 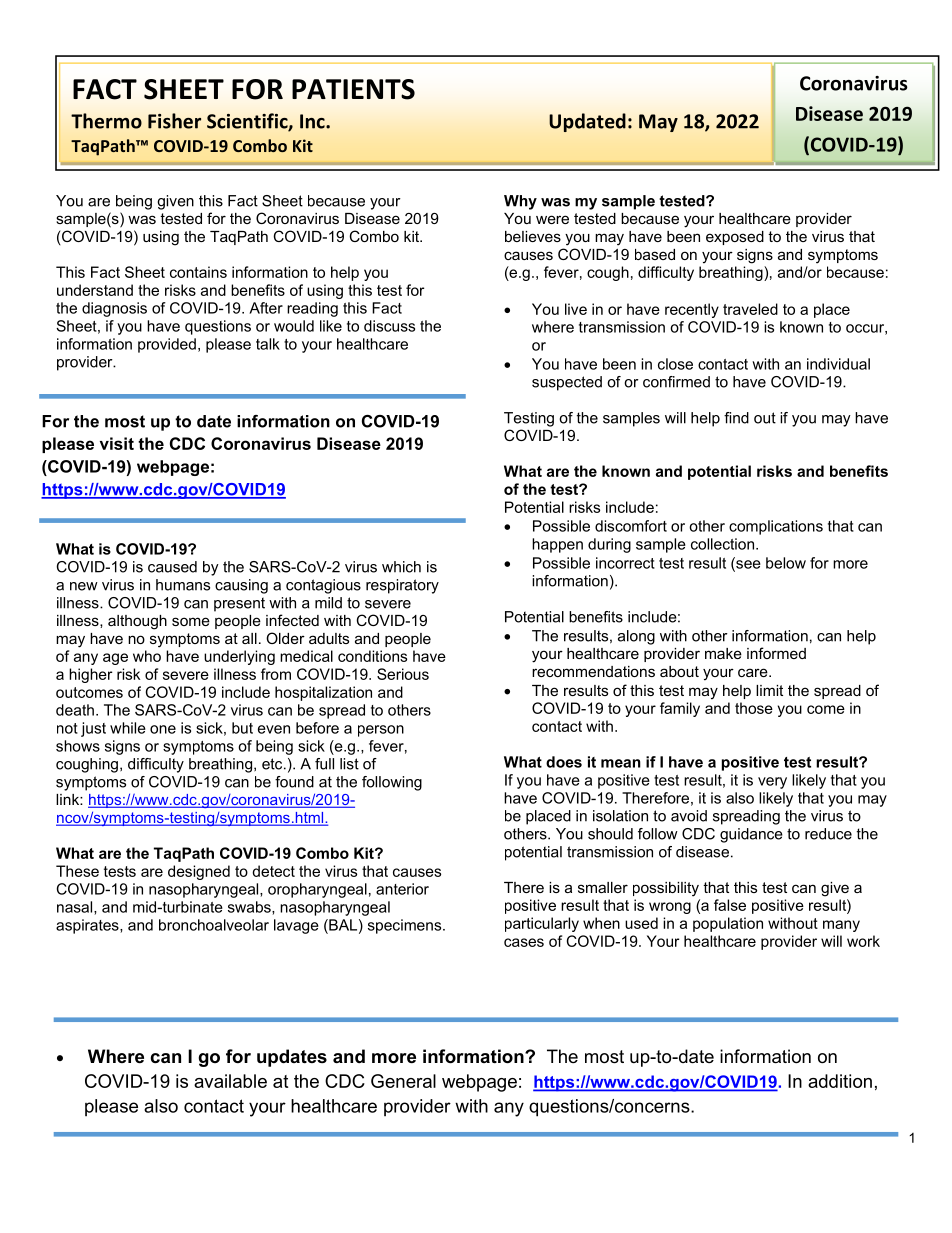 What do you see at coordinates (786, 563) in the screenshot?
I see `below` at bounding box center [786, 563].
